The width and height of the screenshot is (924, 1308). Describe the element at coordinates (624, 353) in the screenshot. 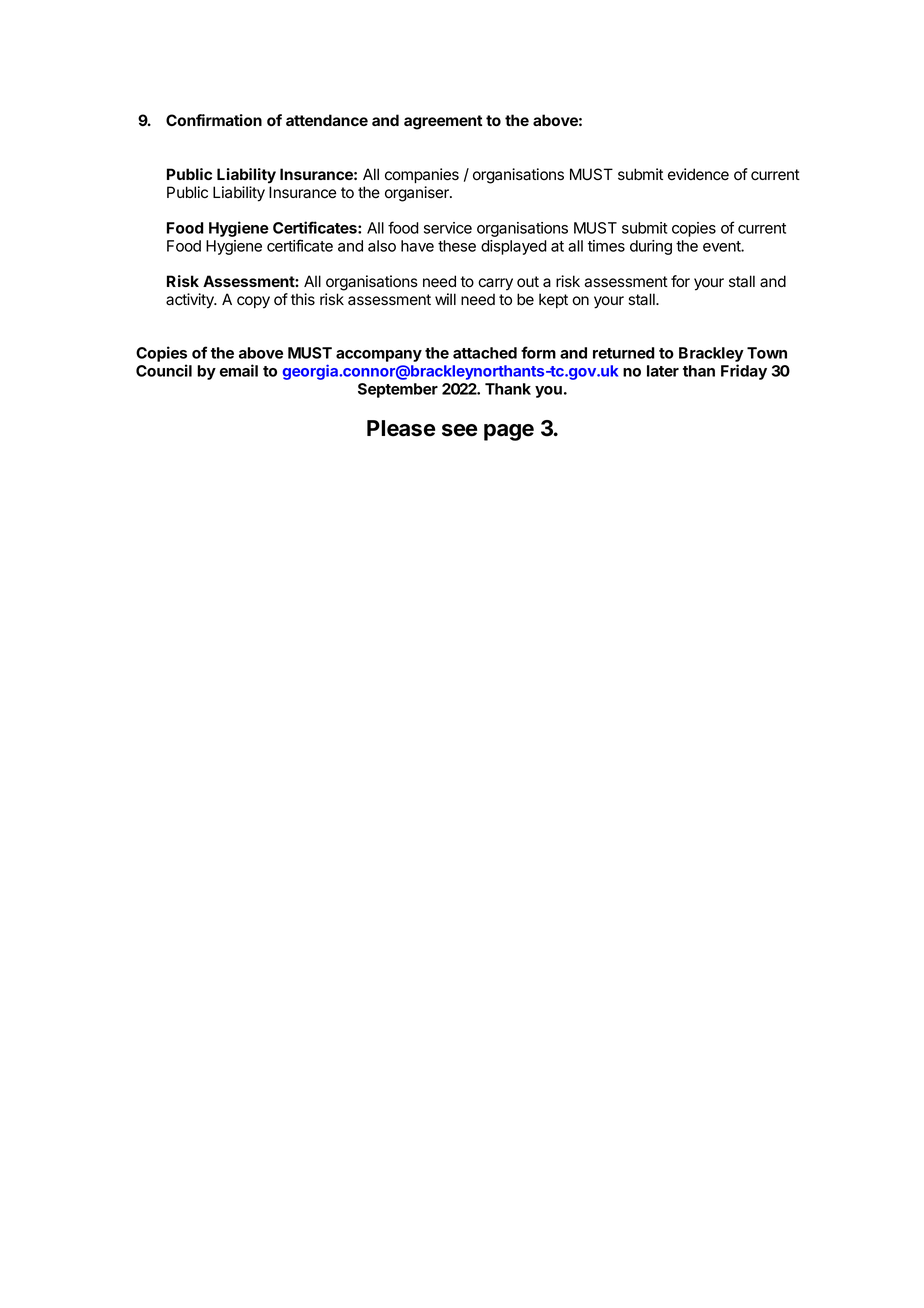

I see `returned` at that location.
